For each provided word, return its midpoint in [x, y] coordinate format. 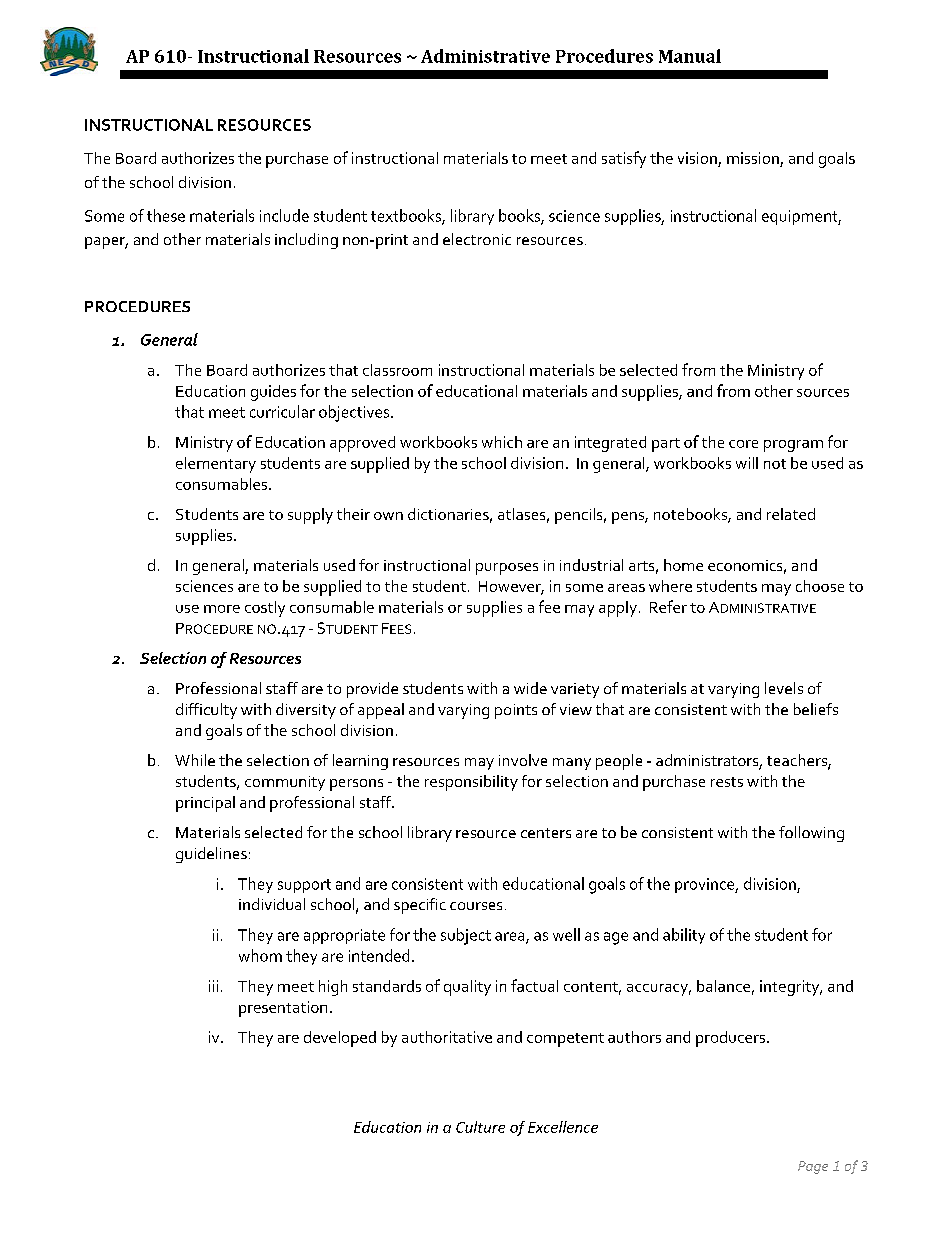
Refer [668, 606]
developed [340, 1039]
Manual [690, 56]
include [284, 215]
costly [265, 609]
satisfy [624, 159]
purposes [507, 569]
